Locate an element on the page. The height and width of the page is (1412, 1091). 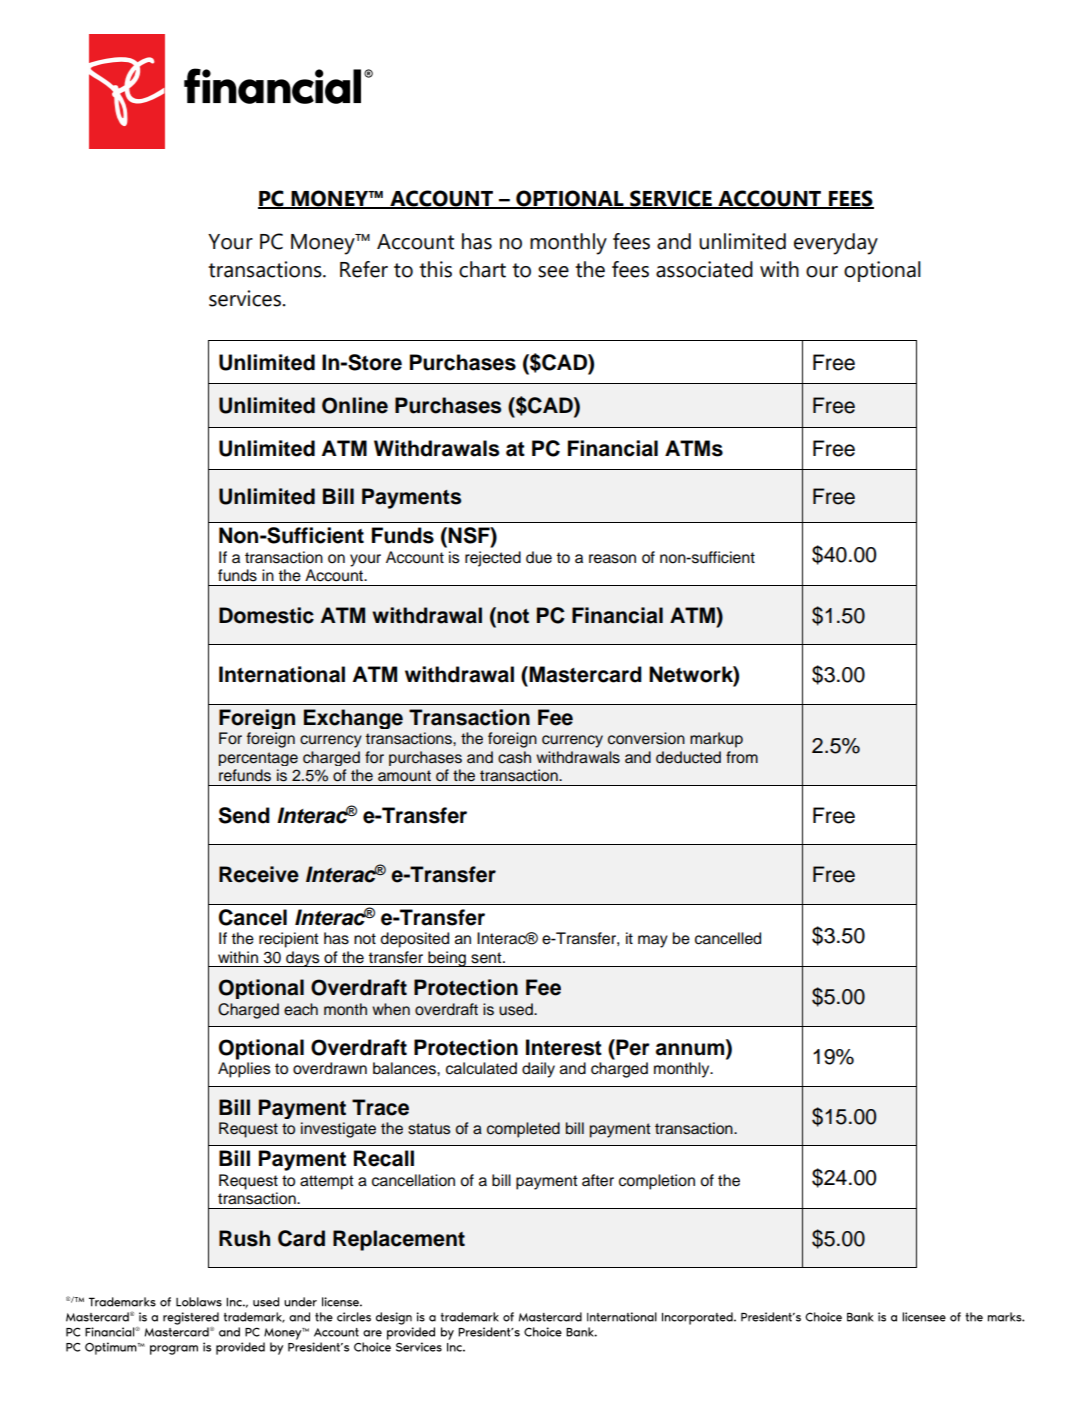
attempt is located at coordinates (327, 1182).
